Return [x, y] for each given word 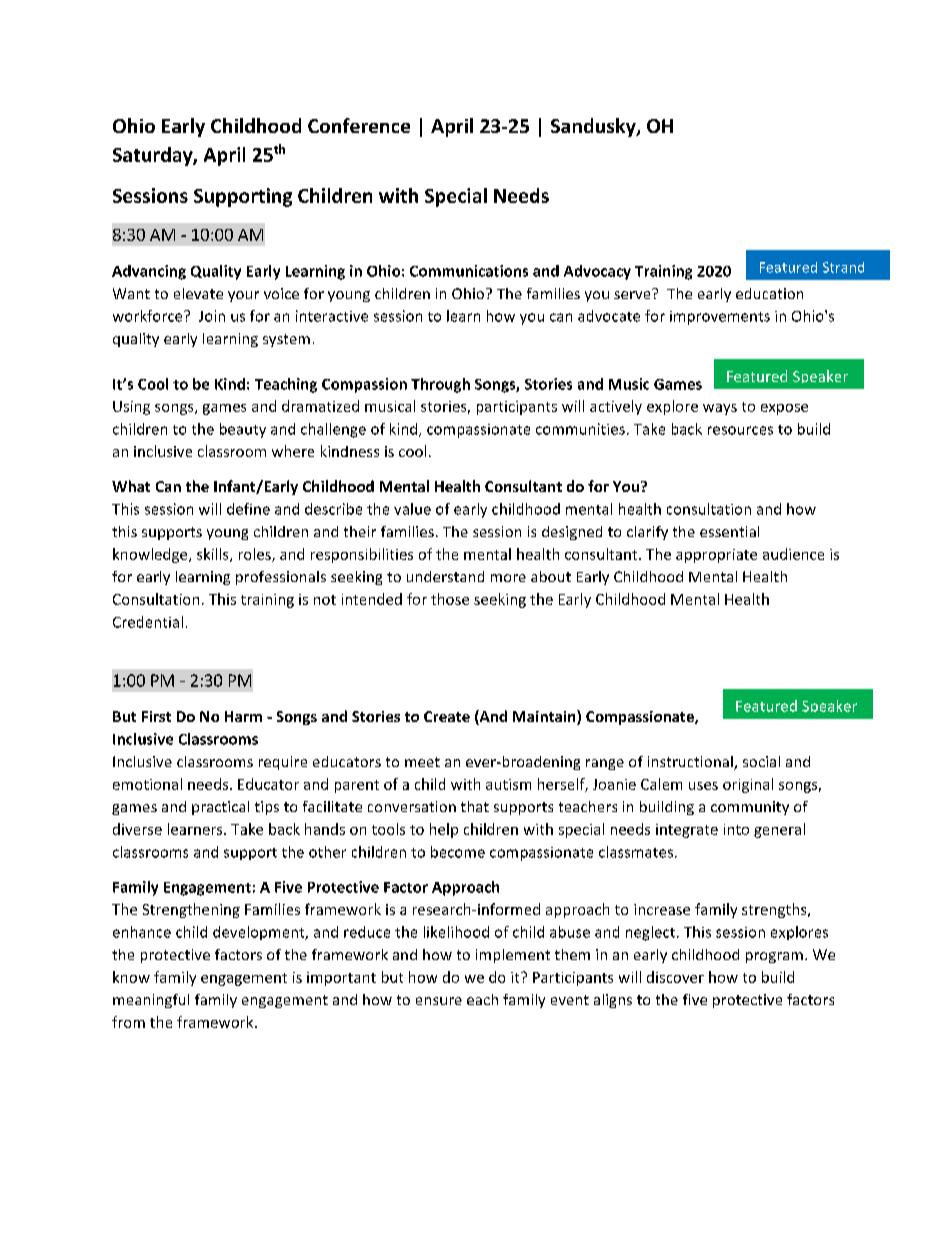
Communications [469, 271]
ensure [439, 1001]
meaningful [151, 1001]
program [774, 957]
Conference [359, 125]
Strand [843, 267]
